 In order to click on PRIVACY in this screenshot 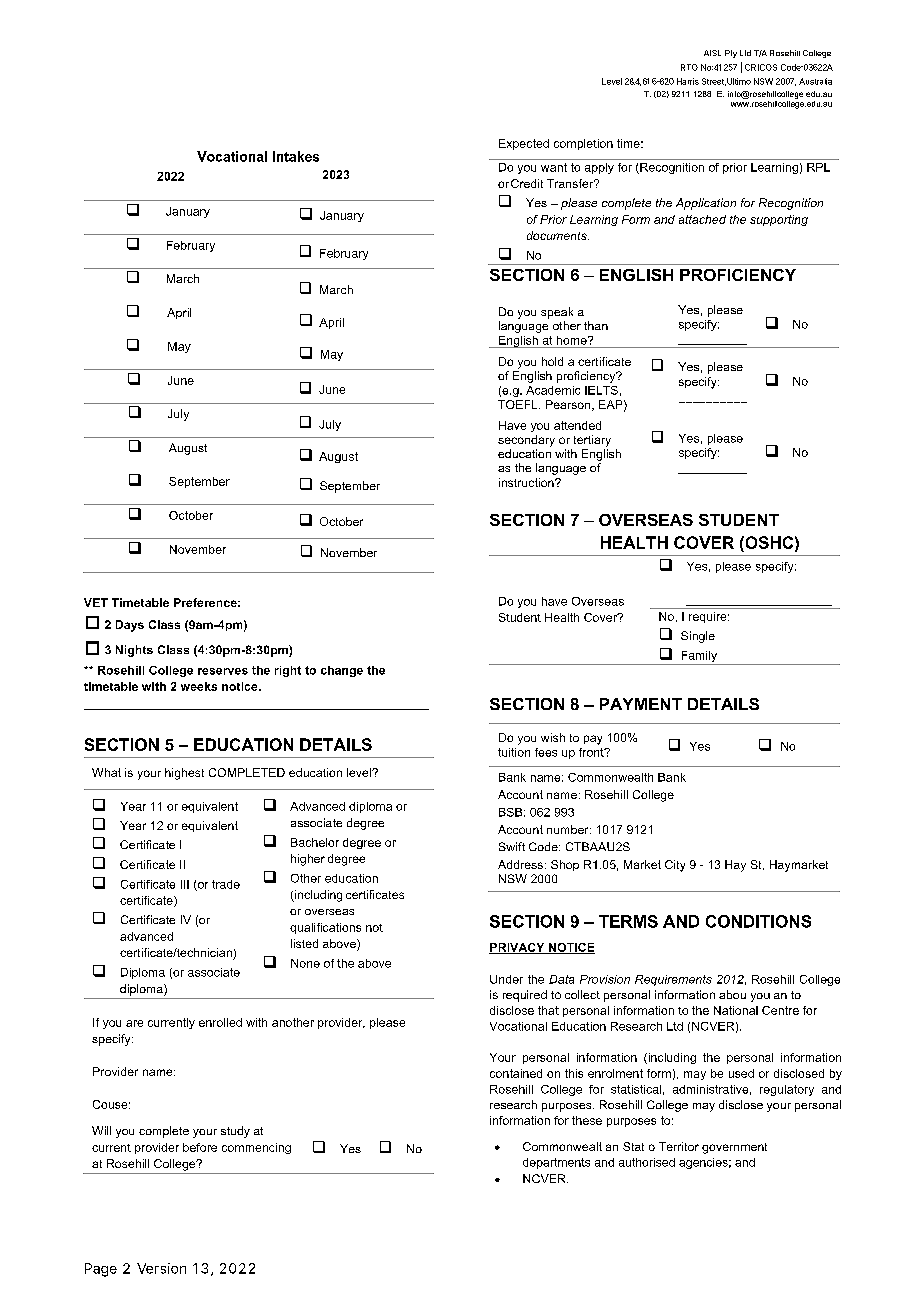, I will do `click(518, 948)`.
